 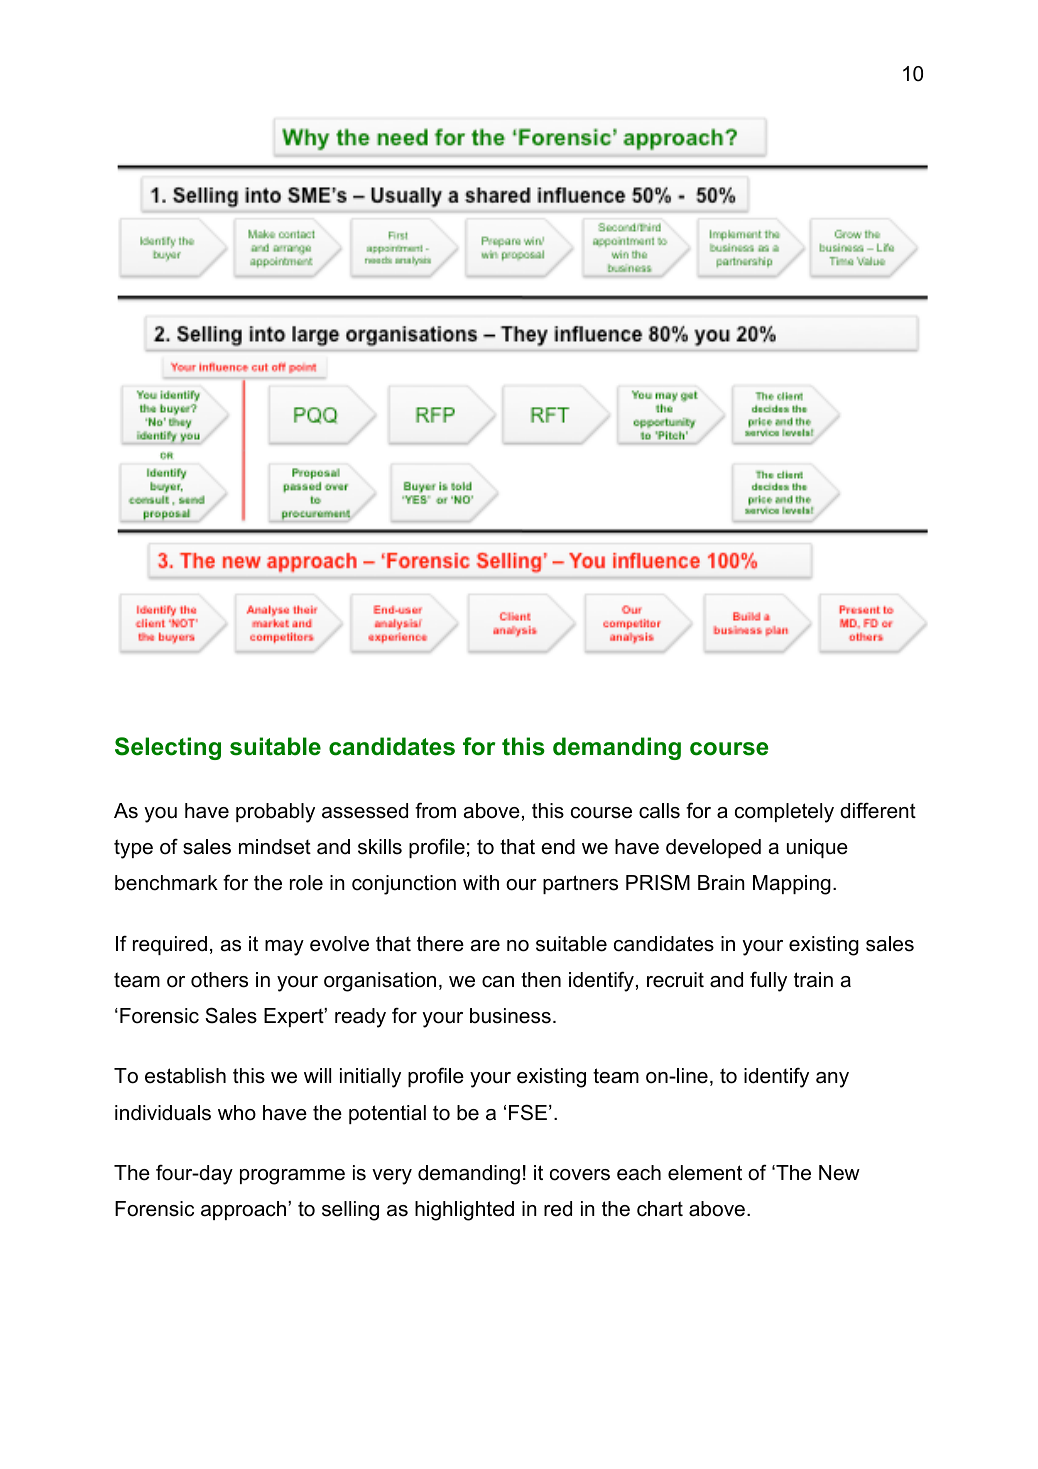 What do you see at coordinates (168, 748) in the screenshot?
I see `Selecting` at bounding box center [168, 748].
